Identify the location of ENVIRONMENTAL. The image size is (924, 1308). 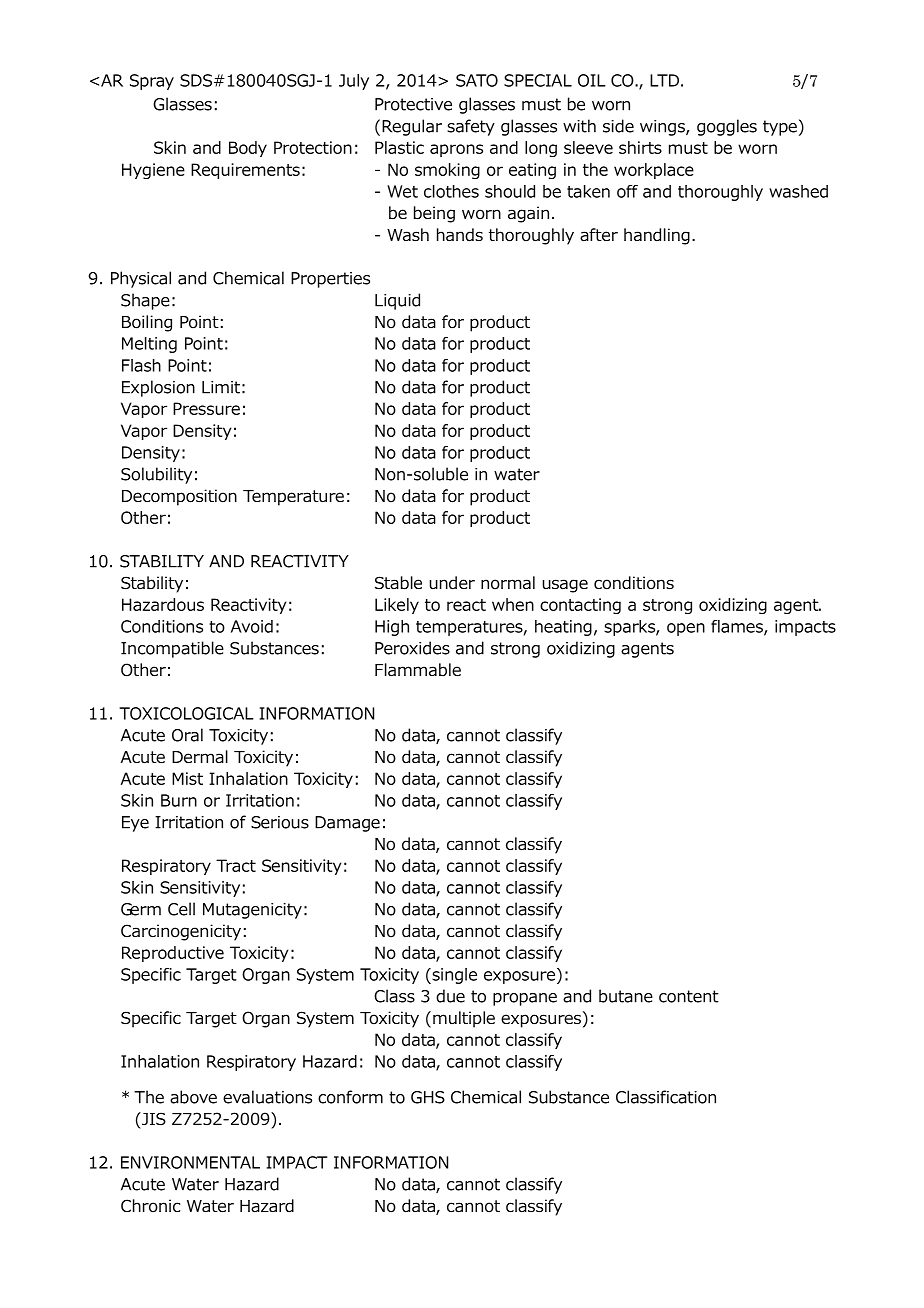
(190, 1162).
